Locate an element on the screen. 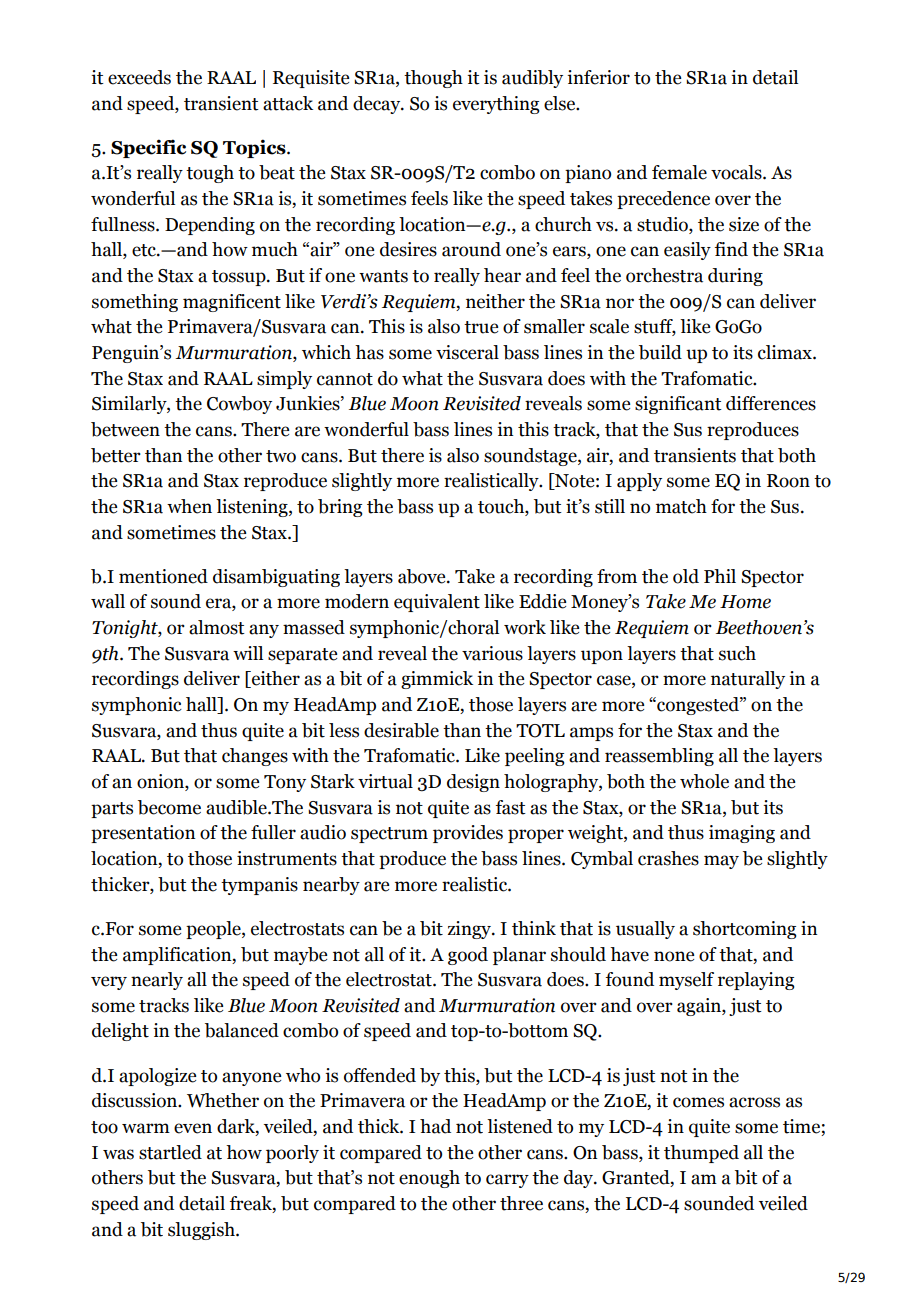  nearly is located at coordinates (157, 981).
